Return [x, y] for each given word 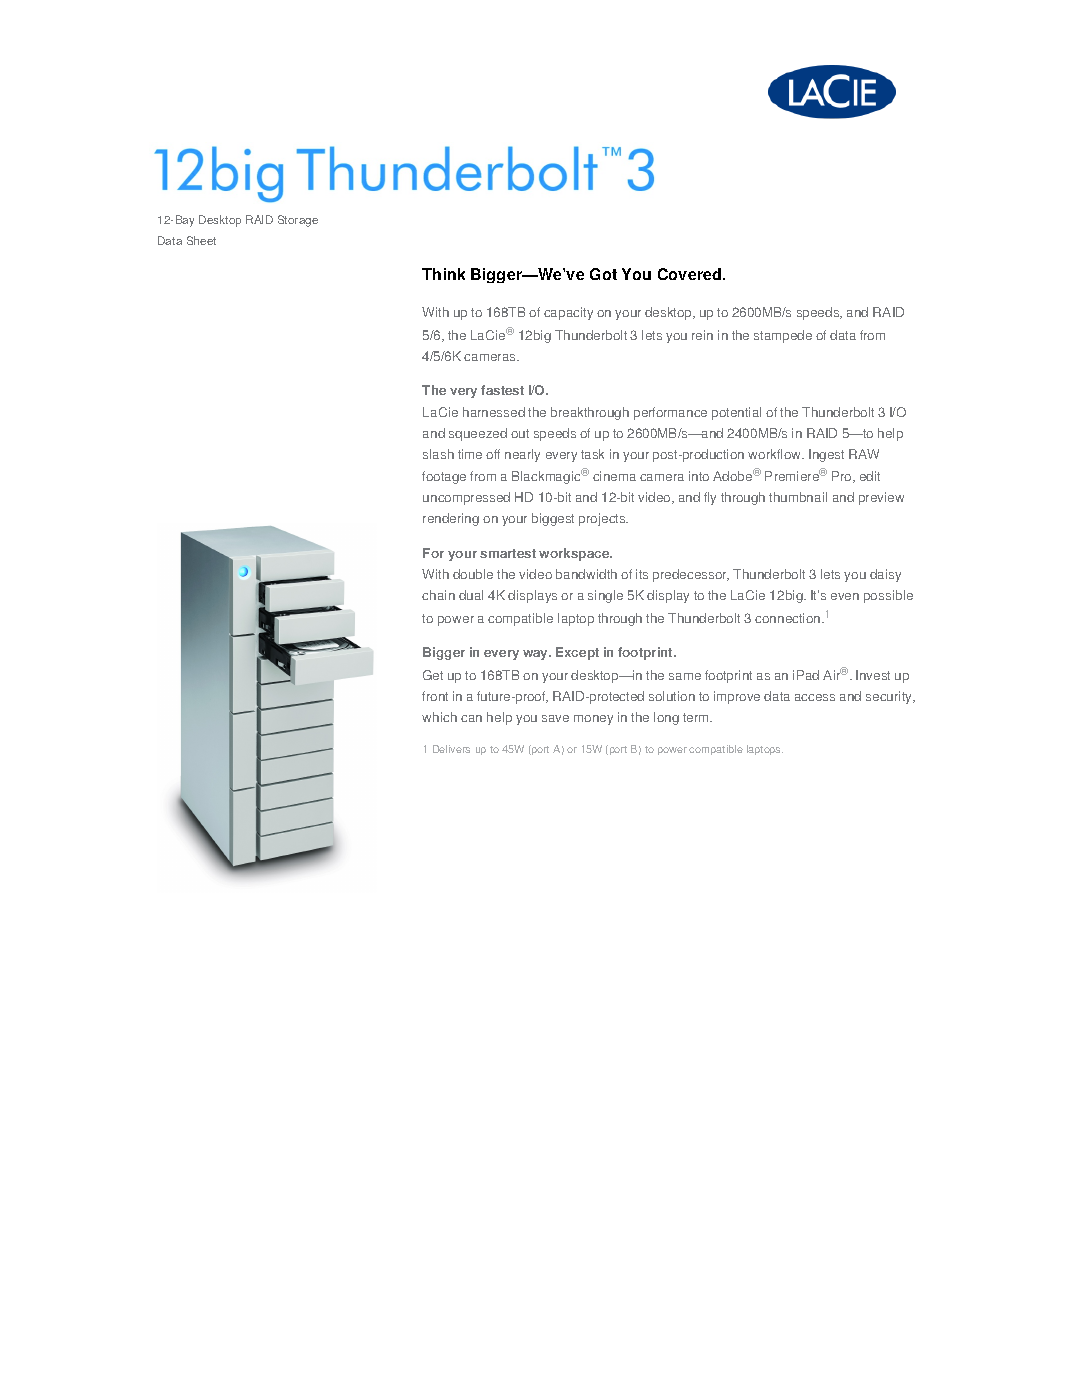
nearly [522, 455]
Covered [691, 274]
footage [444, 477]
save [555, 718]
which [439, 717]
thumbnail [798, 497]
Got [603, 274]
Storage [298, 221]
